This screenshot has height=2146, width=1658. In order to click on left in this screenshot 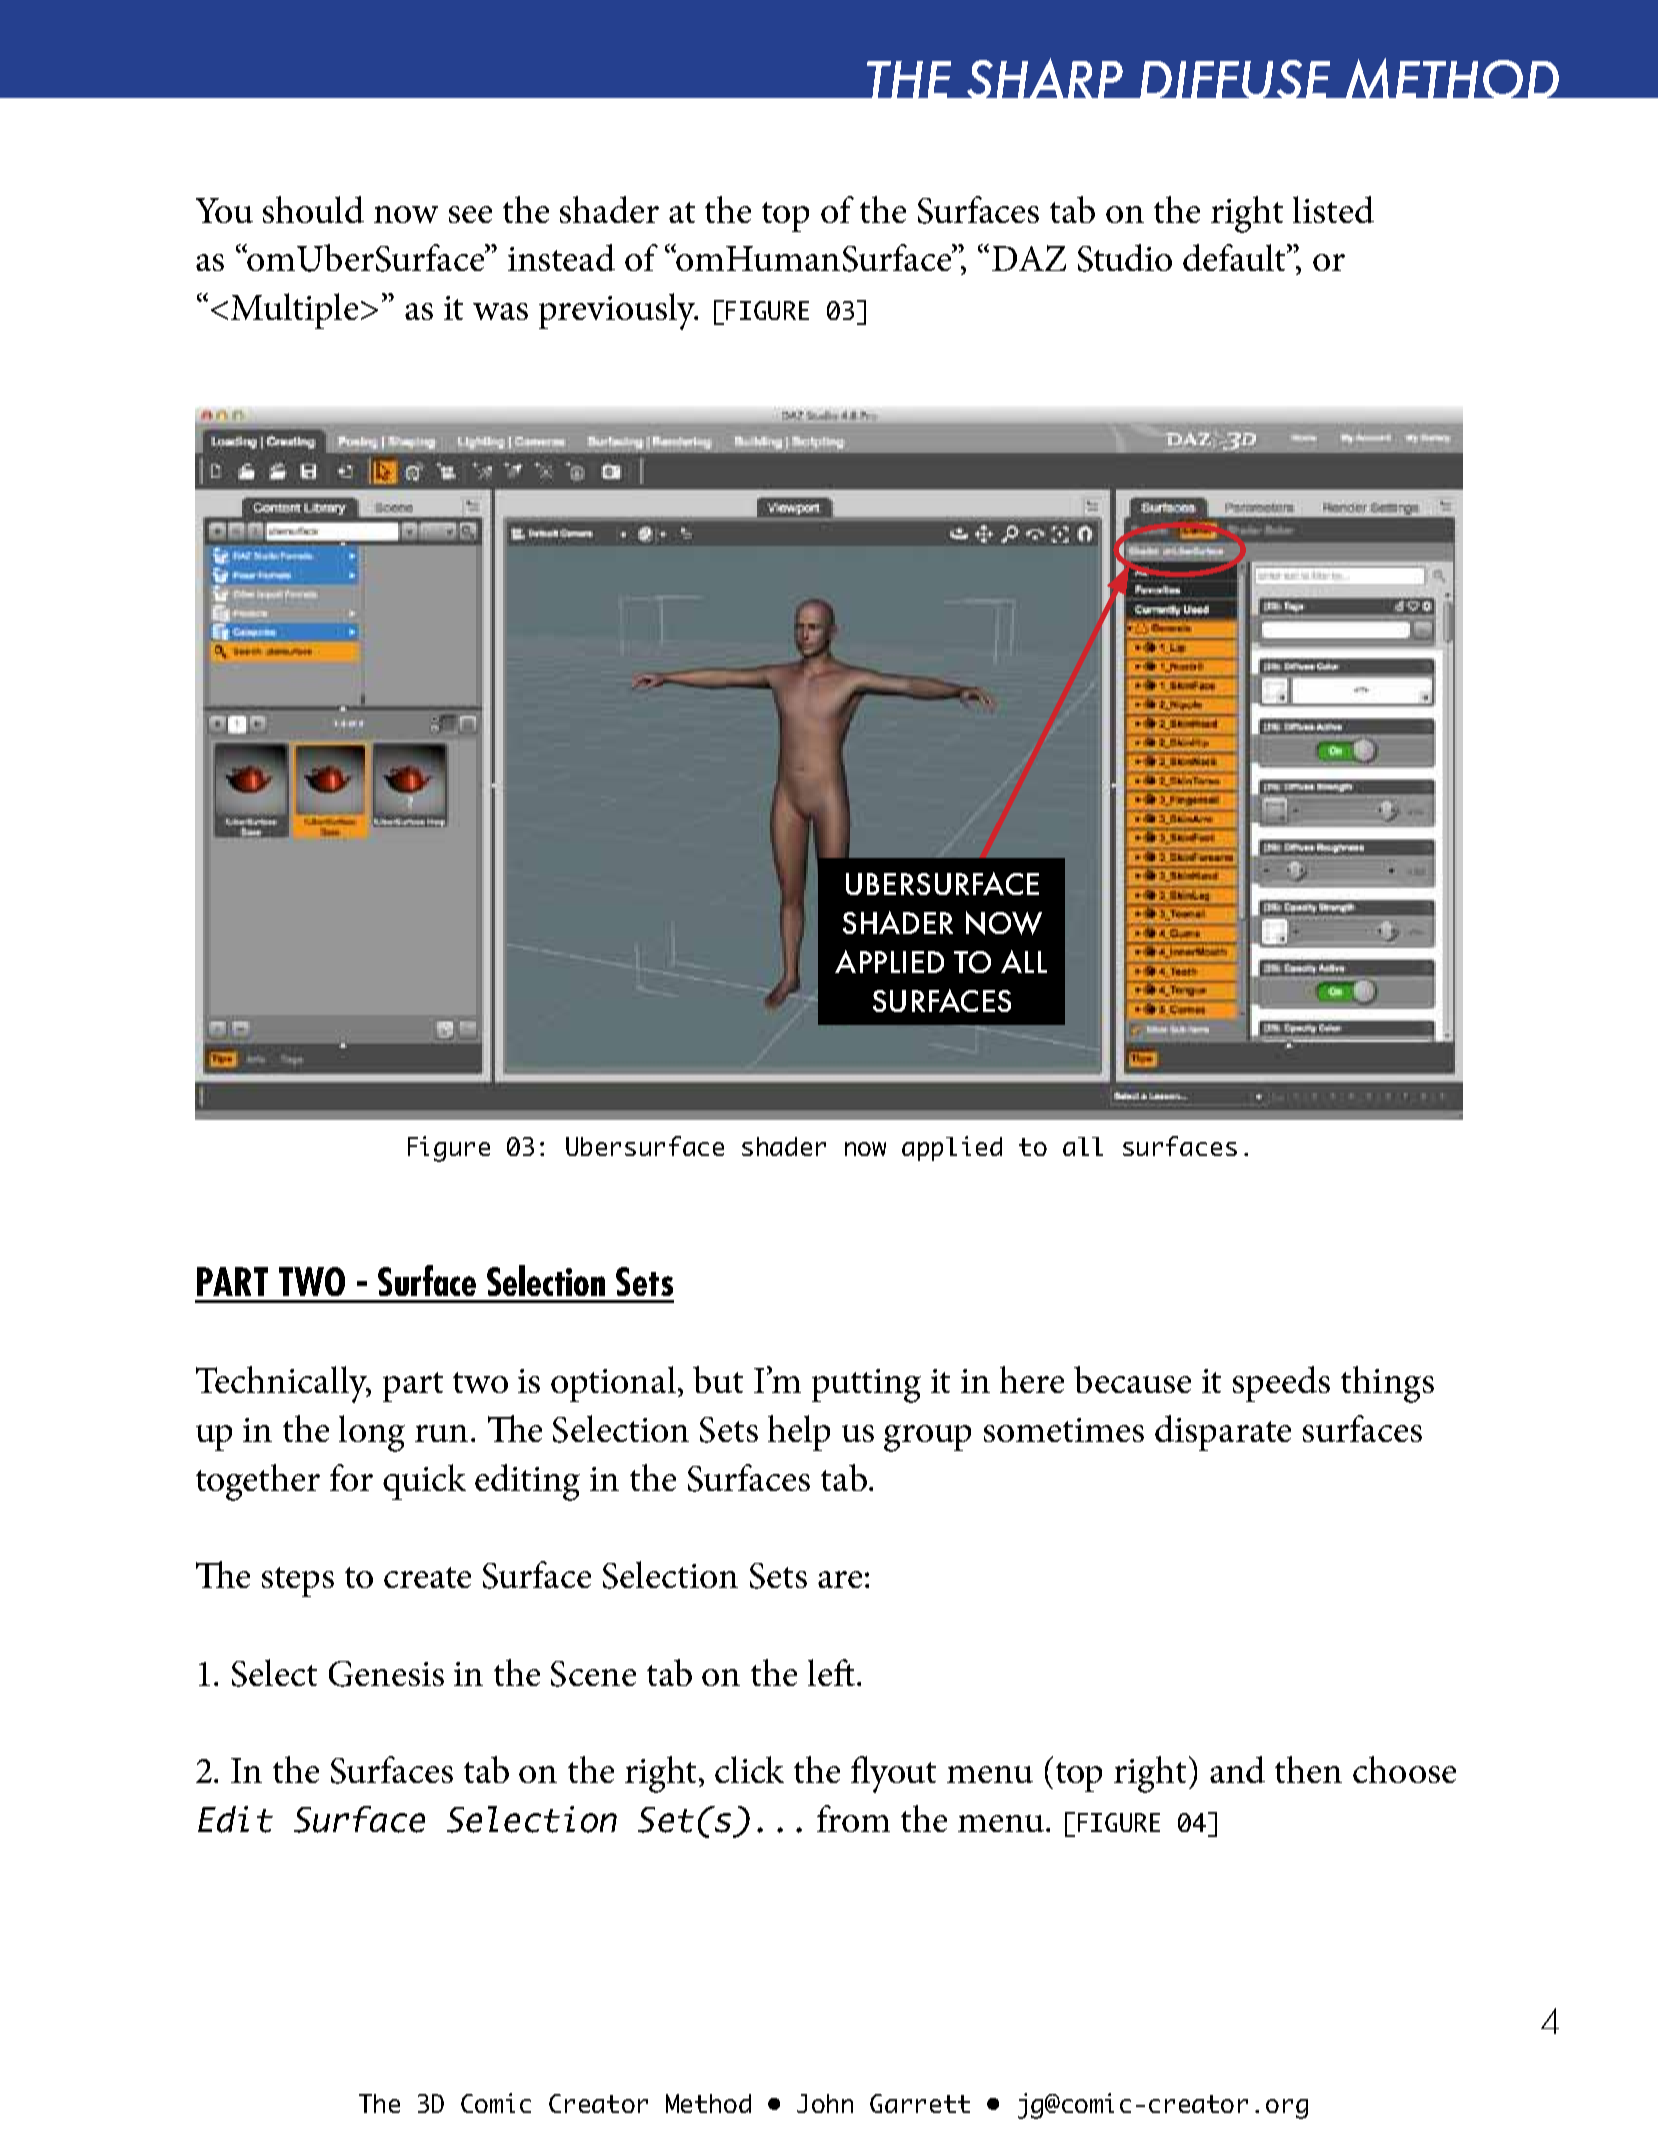, I will do `click(831, 1672)`.
